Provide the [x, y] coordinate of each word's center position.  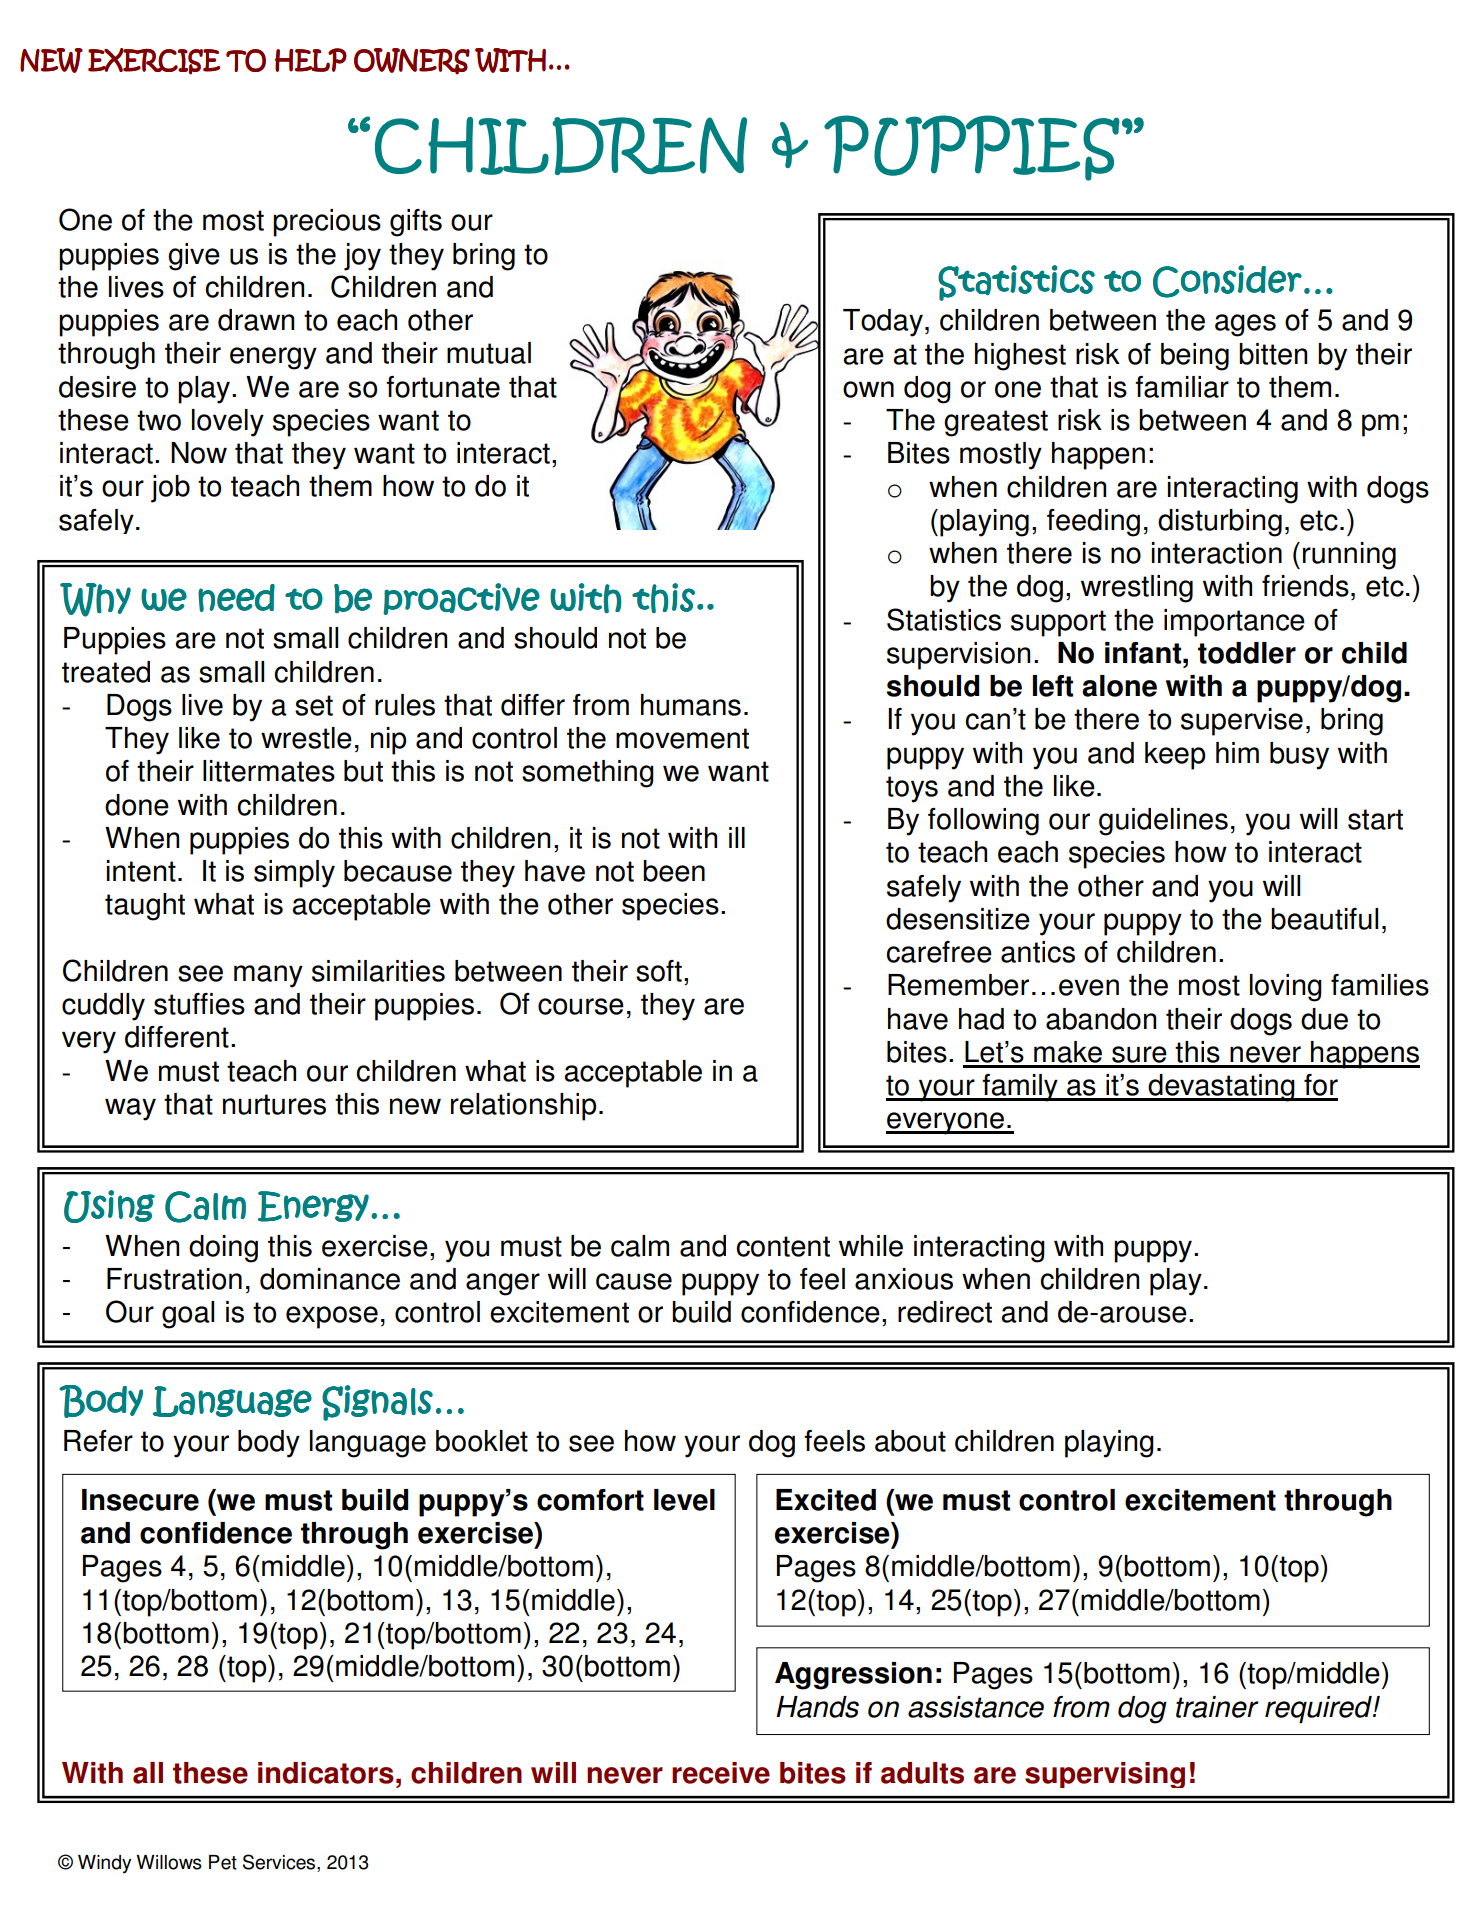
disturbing [1220, 523]
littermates [269, 771]
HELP [311, 60]
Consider [1227, 281]
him [1237, 752]
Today [883, 323]
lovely [228, 423]
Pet [223, 1862]
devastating [1221, 1088]
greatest [996, 423]
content [783, 1246]
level [684, 1500]
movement [682, 738]
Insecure [140, 1500]
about [910, 1441]
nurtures [274, 1104]
